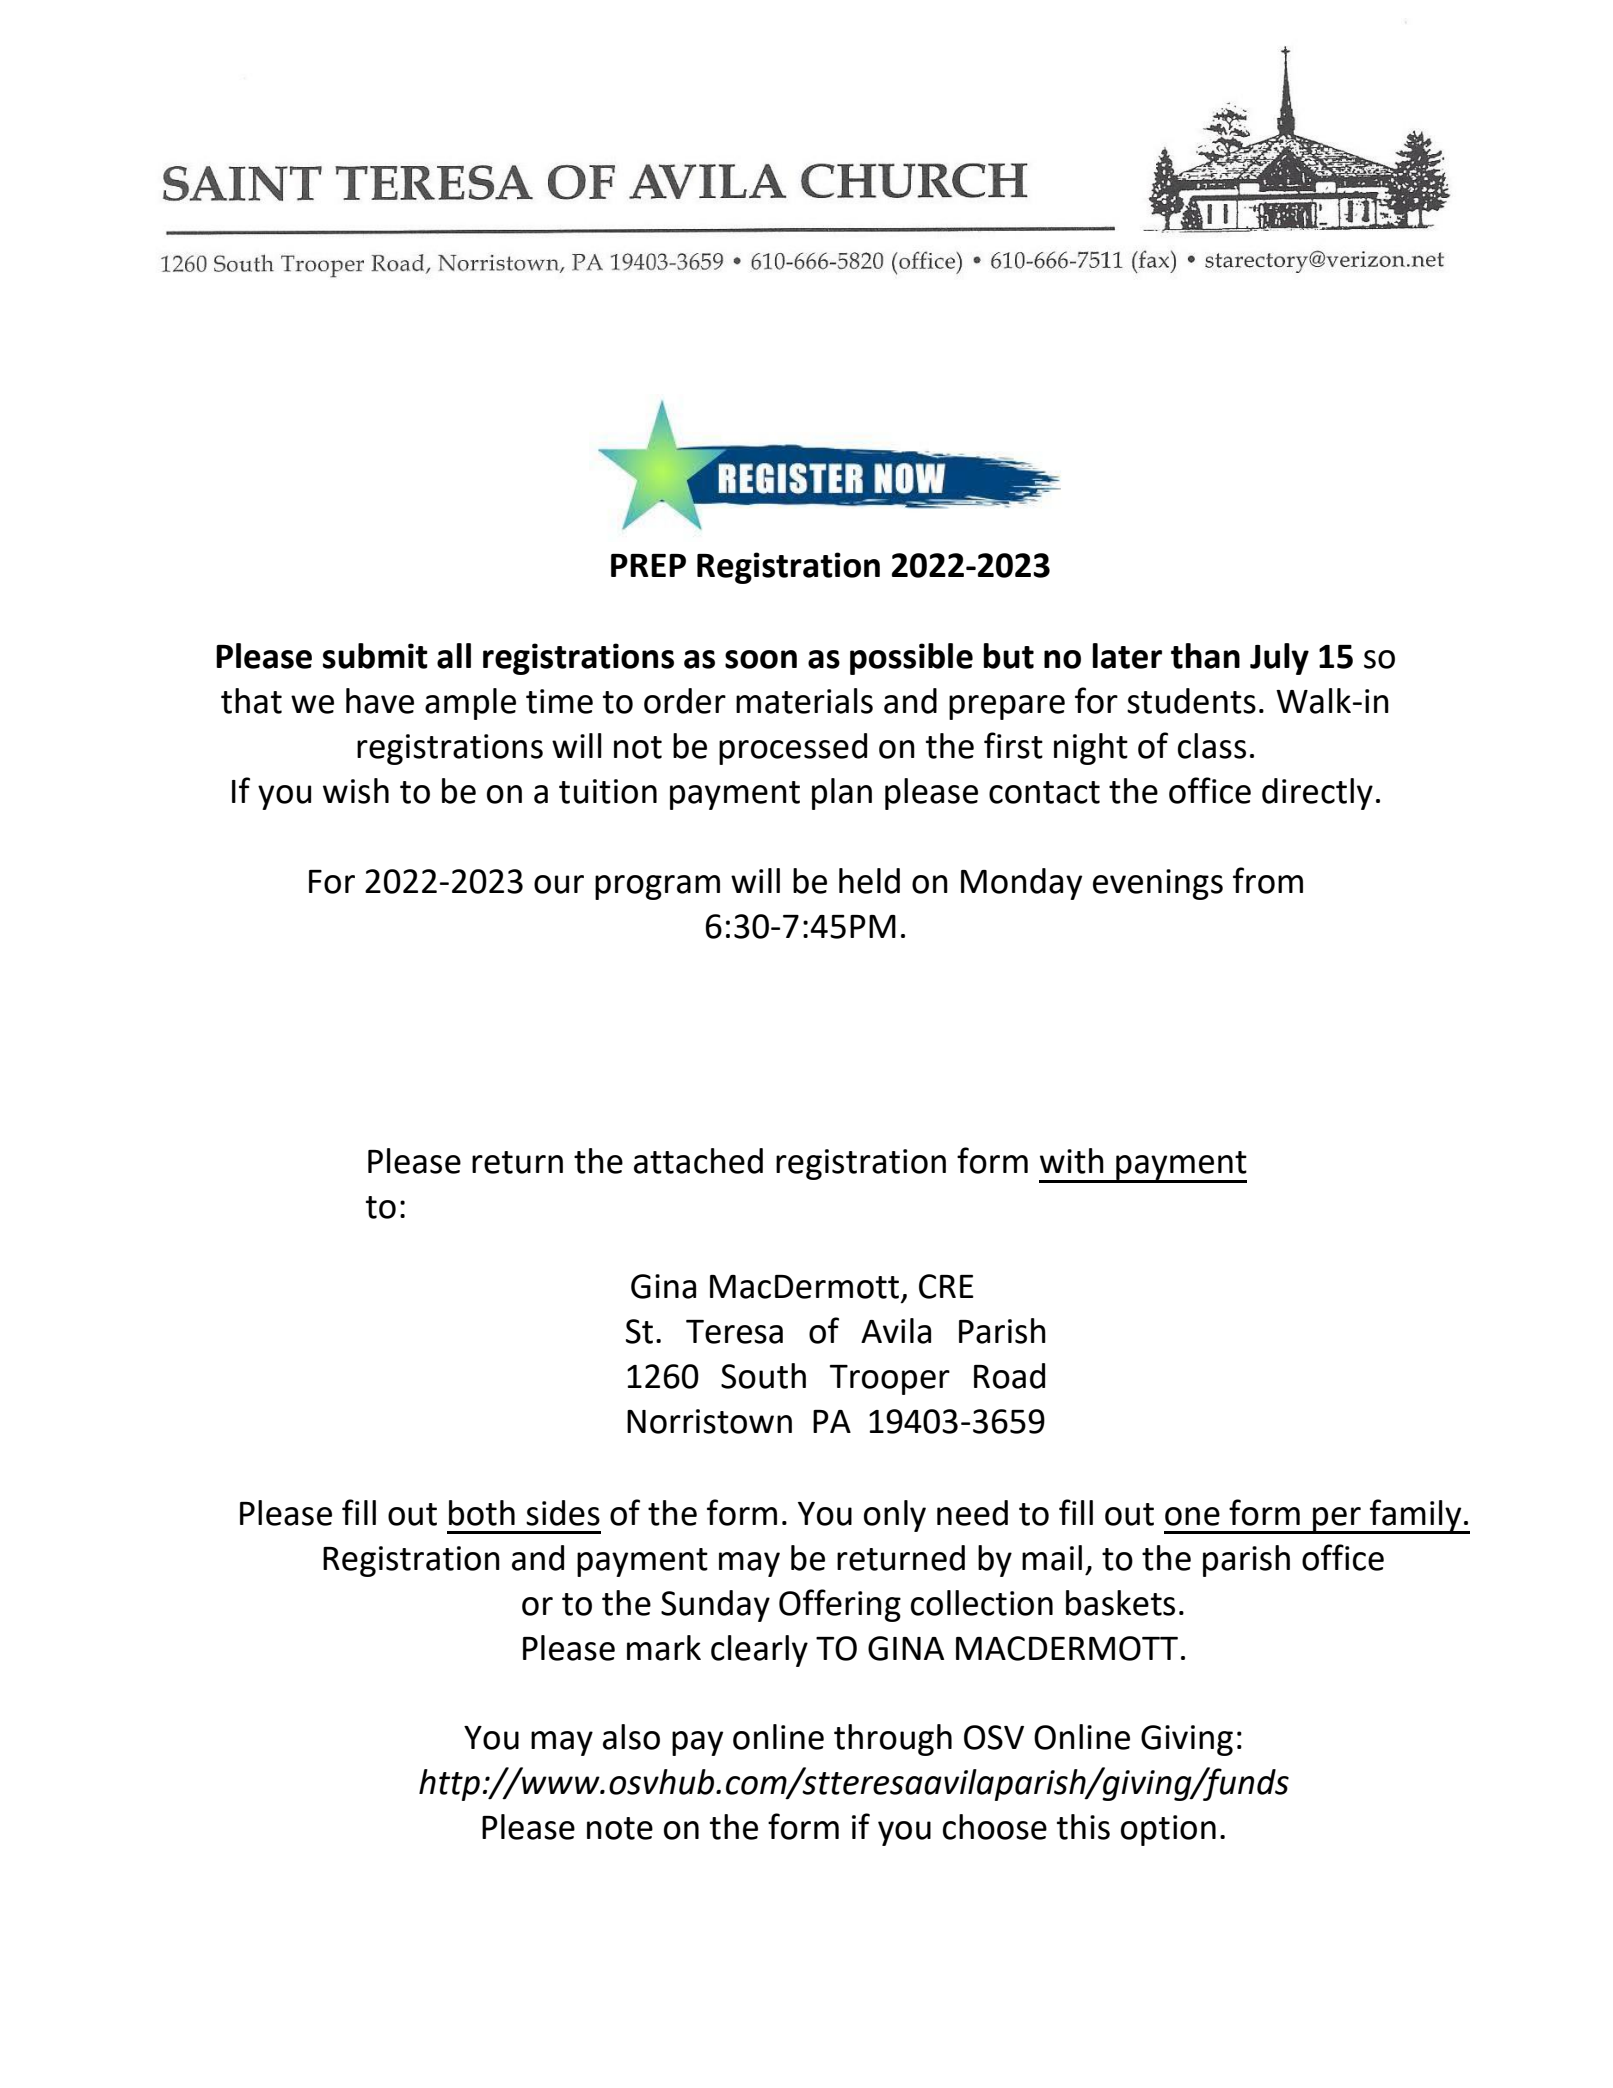 The width and height of the screenshot is (1613, 2088). Describe the element at coordinates (893, 1740) in the screenshot. I see `through` at that location.
